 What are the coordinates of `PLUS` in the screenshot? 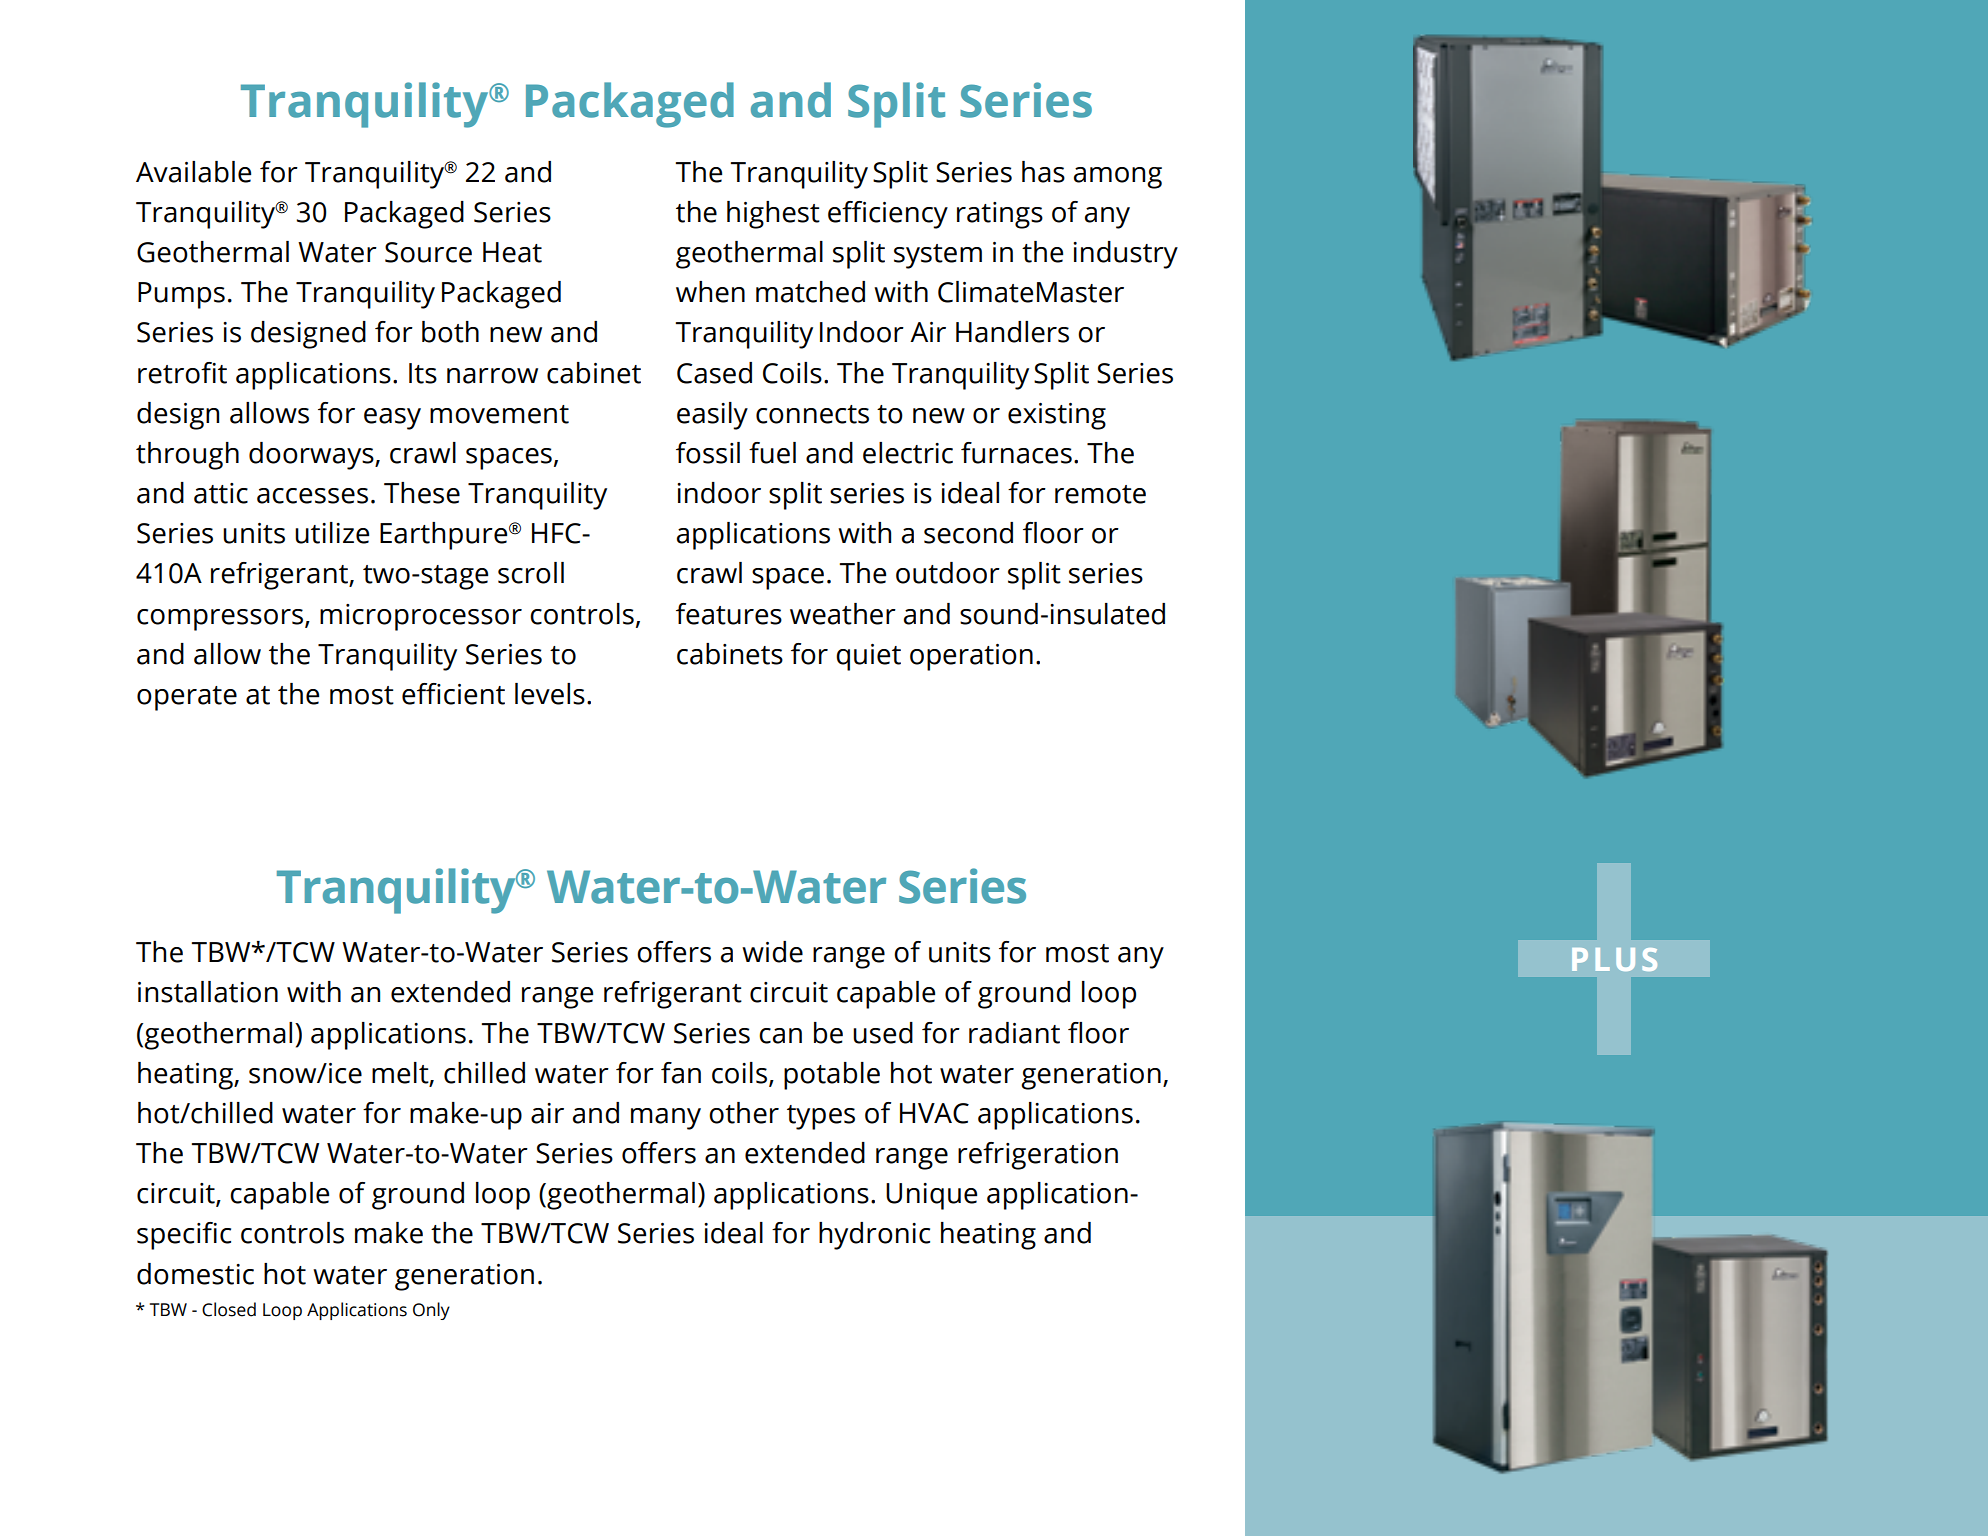 It's located at (1614, 959).
